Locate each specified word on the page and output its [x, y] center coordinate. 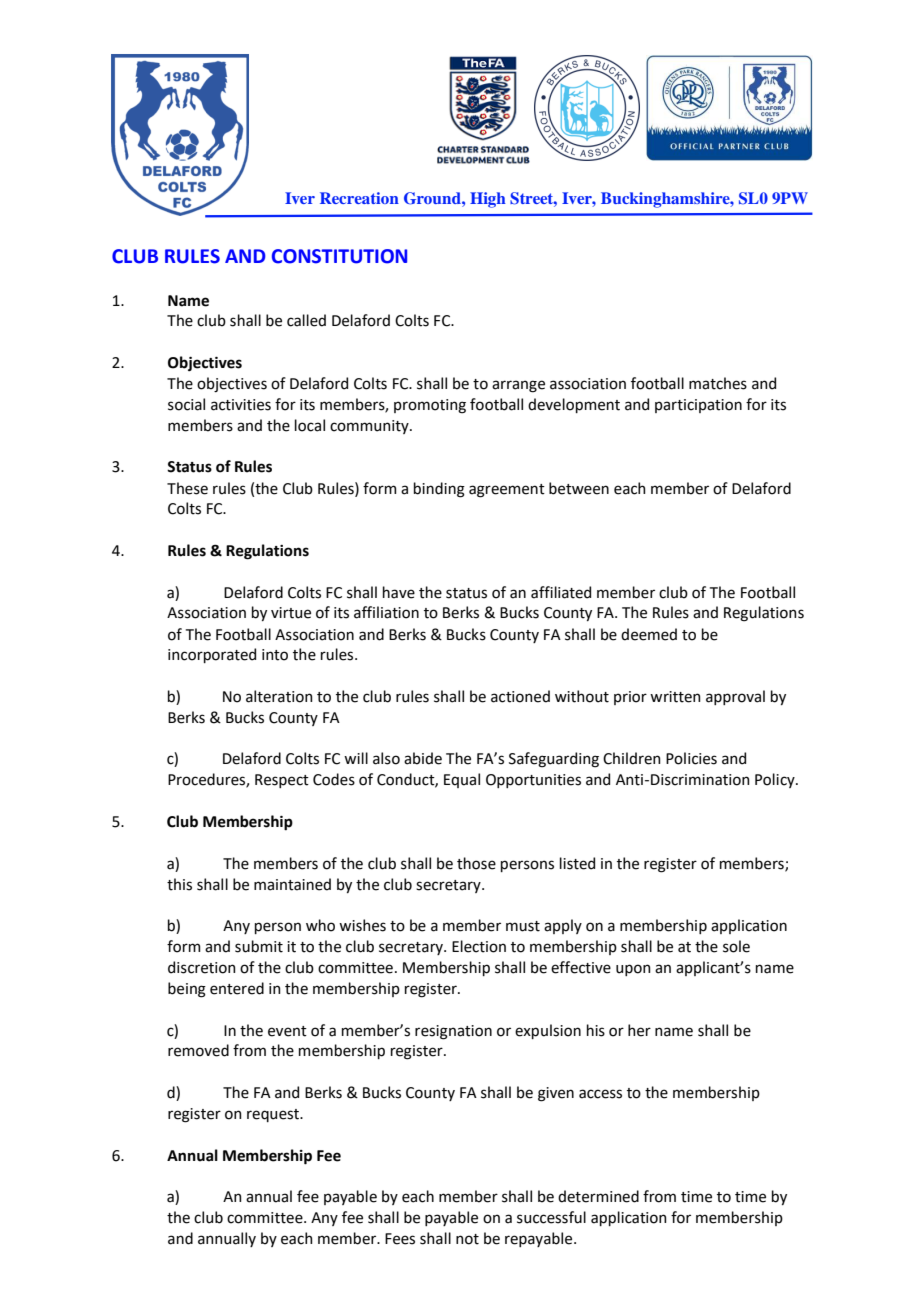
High [488, 200]
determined [598, 1196]
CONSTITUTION [339, 256]
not [467, 1239]
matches [718, 383]
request [274, 1115]
